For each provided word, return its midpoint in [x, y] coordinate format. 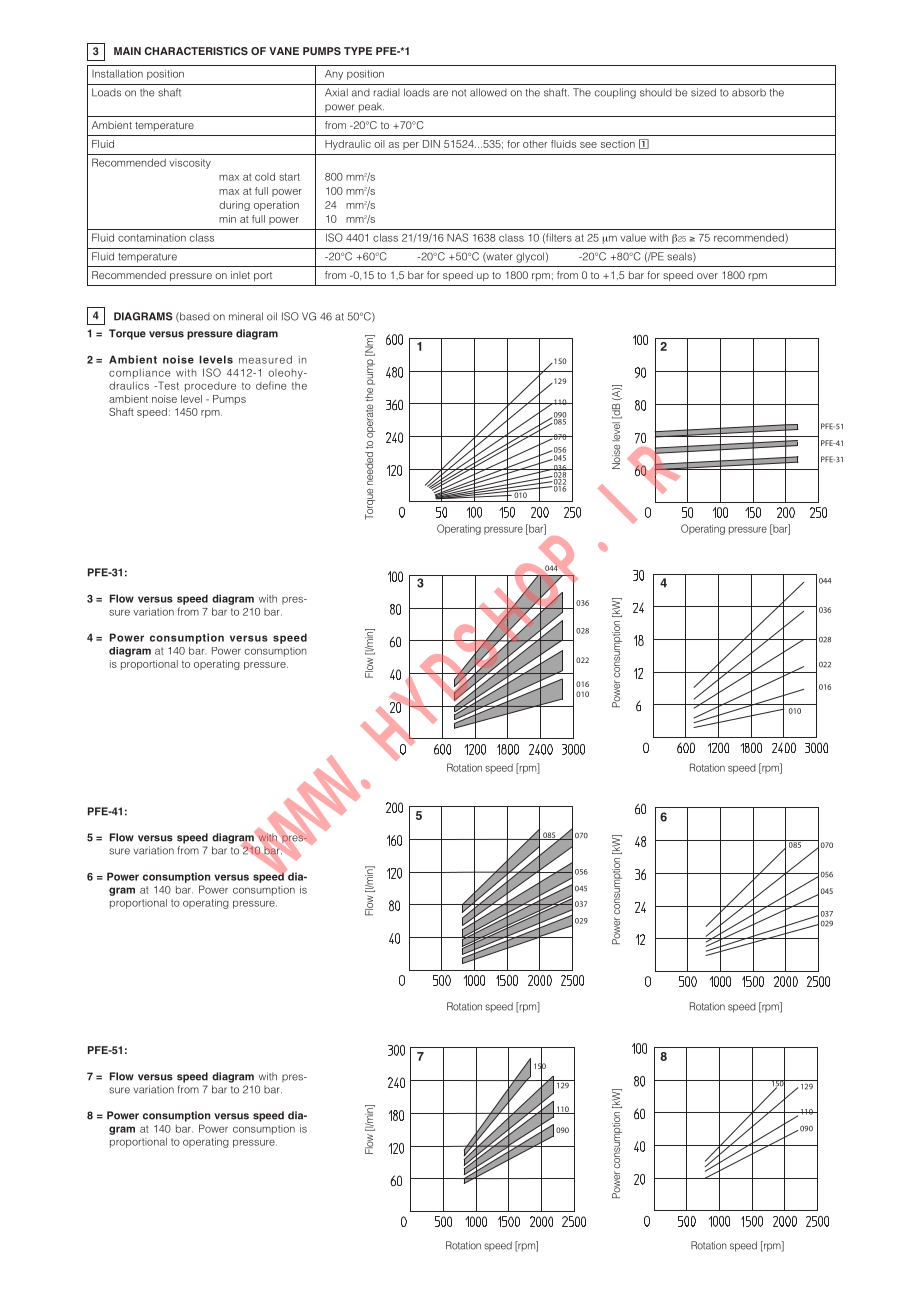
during [234, 206]
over [707, 276]
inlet [240, 275]
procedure [210, 387]
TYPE [358, 51]
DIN [431, 144]
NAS [457, 237]
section [618, 144]
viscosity [190, 163]
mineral [246, 316]
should [656, 92]
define [271, 385]
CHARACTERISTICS [196, 51]
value [633, 238]
